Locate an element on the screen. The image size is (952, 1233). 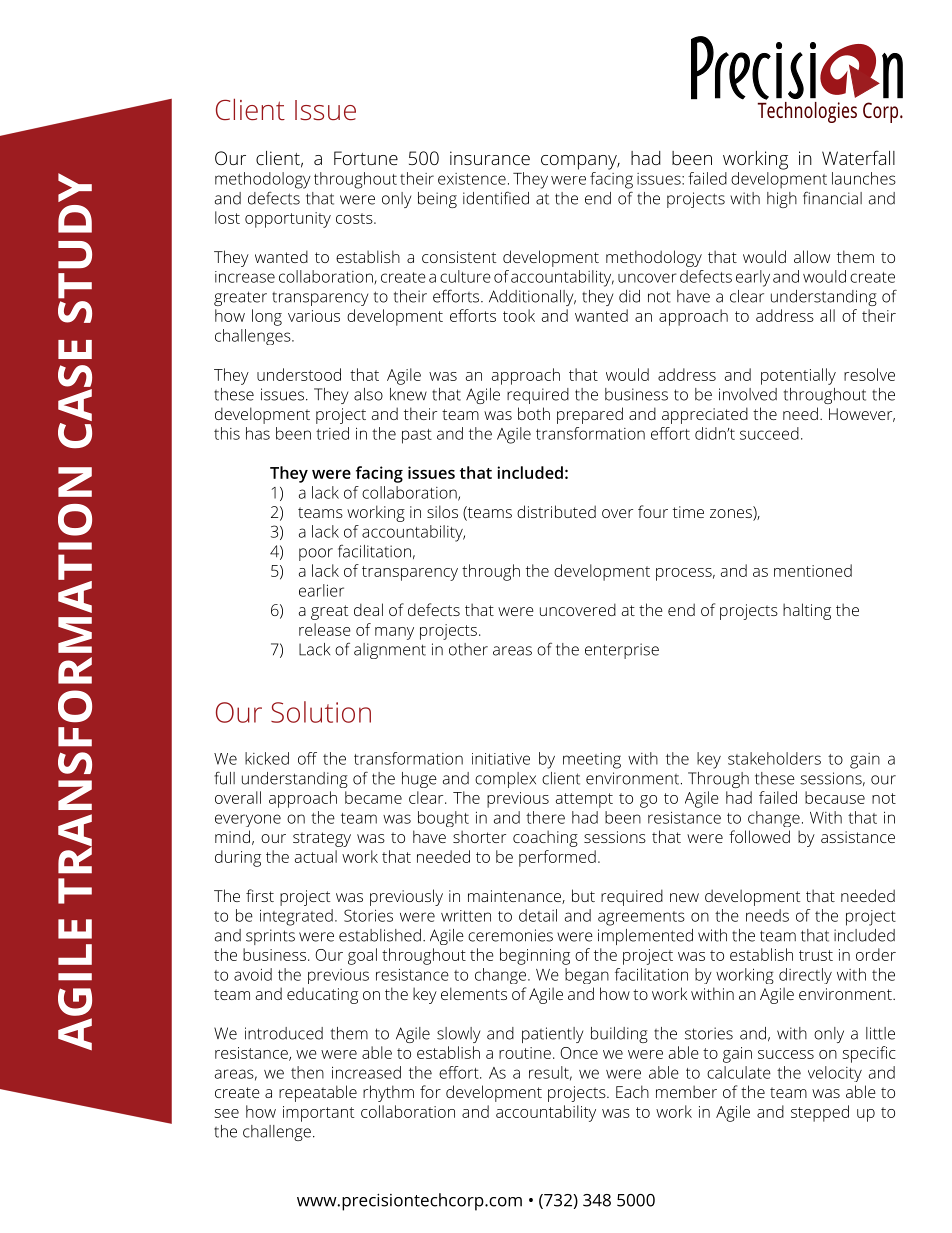
because is located at coordinates (835, 797).
